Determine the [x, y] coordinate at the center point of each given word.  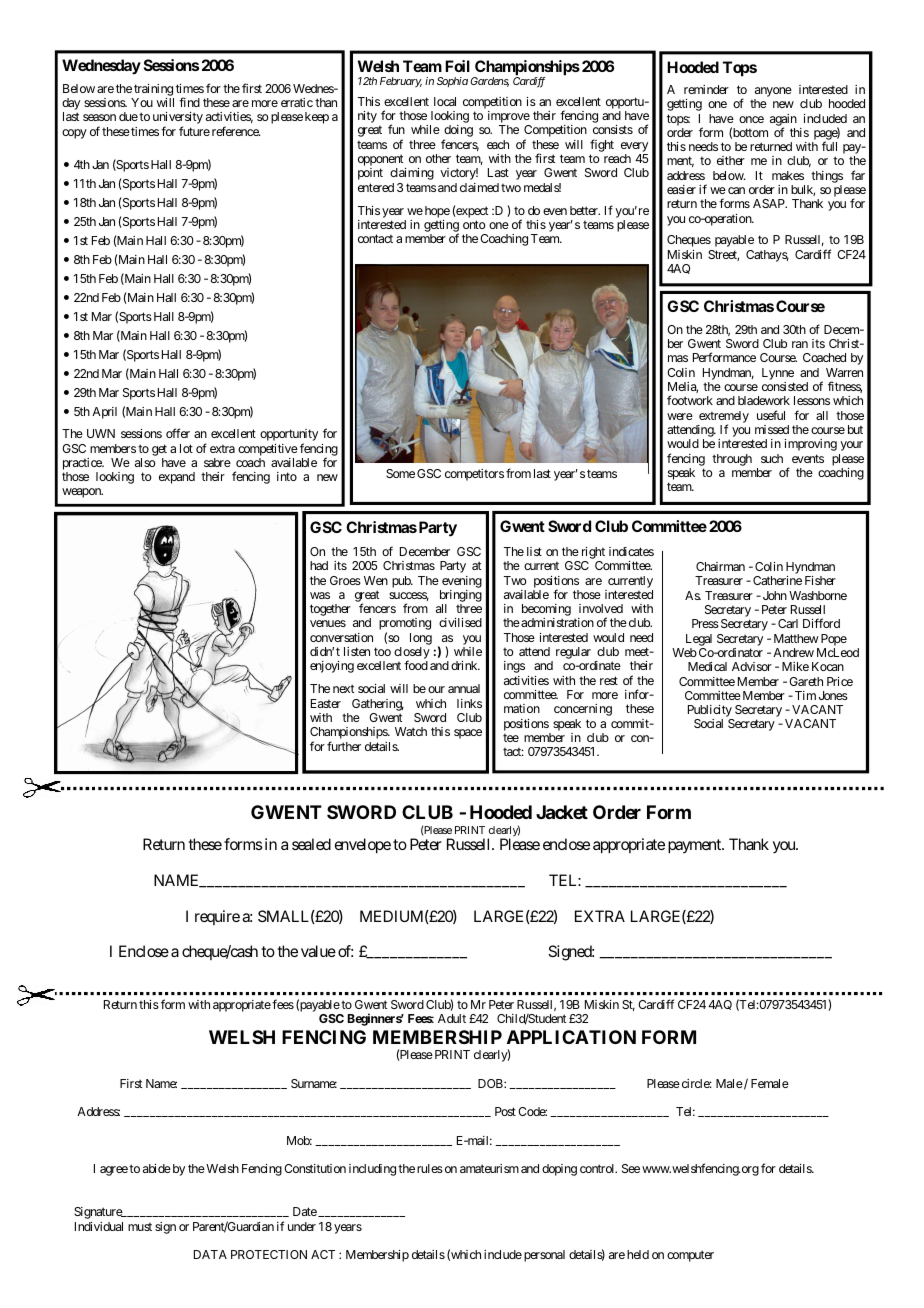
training [153, 91]
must [140, 1227]
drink [465, 665]
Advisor [752, 666]
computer [690, 1256]
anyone [773, 93]
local [445, 101]
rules [430, 1168]
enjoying [332, 667]
